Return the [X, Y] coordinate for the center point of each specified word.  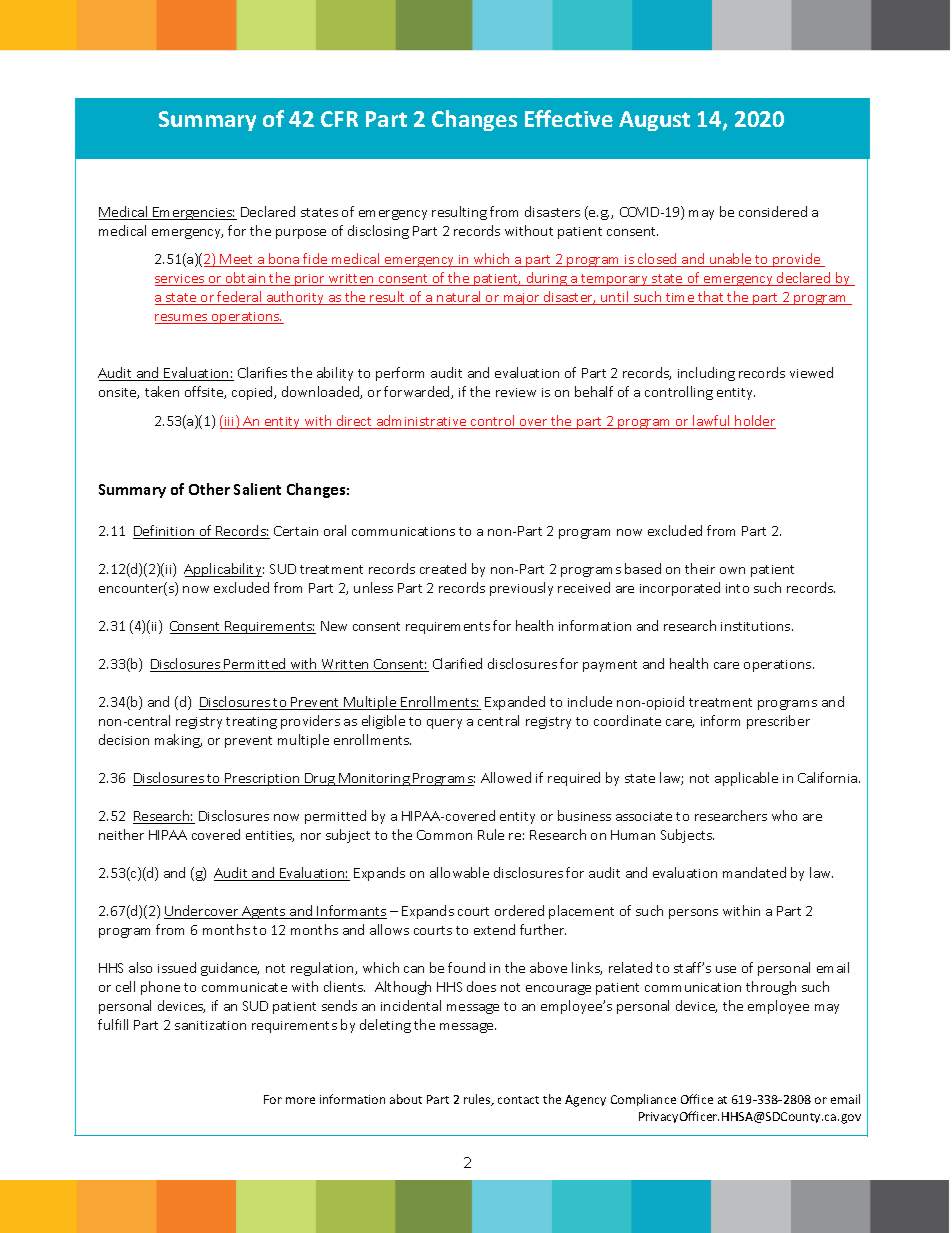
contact [518, 1100]
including [706, 374]
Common [444, 835]
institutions [757, 626]
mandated [754, 872]
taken [162, 391]
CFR [339, 119]
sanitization [210, 1025]
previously [521, 589]
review [516, 392]
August [654, 121]
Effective [569, 118]
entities [270, 836]
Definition [165, 532]
